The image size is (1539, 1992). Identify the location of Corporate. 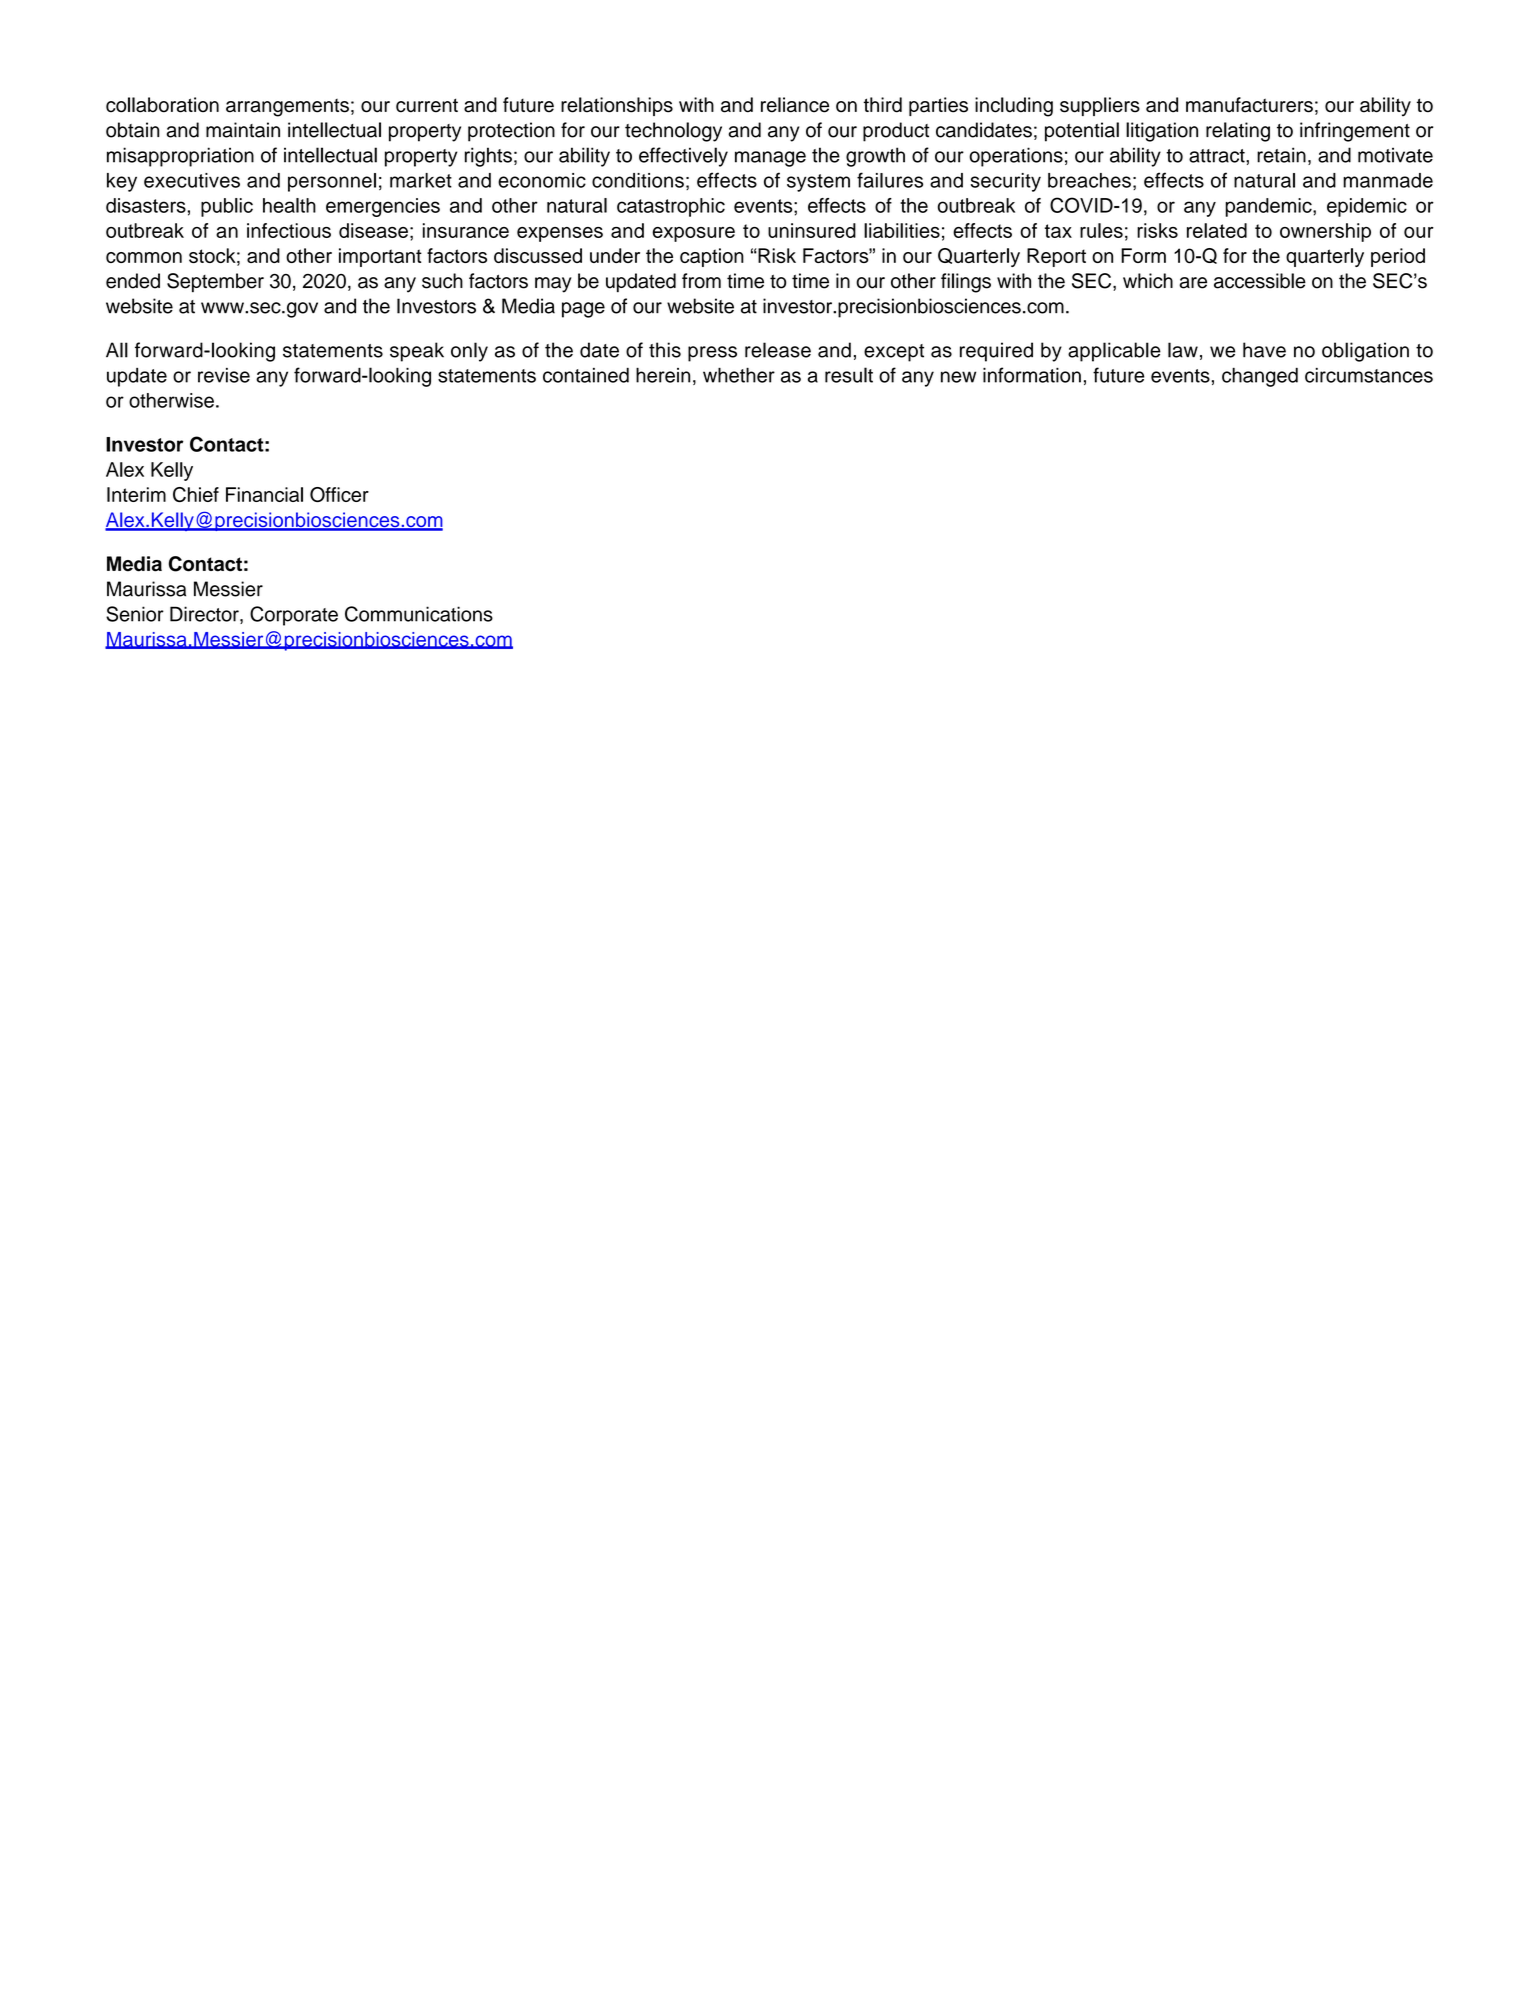
(294, 616).
